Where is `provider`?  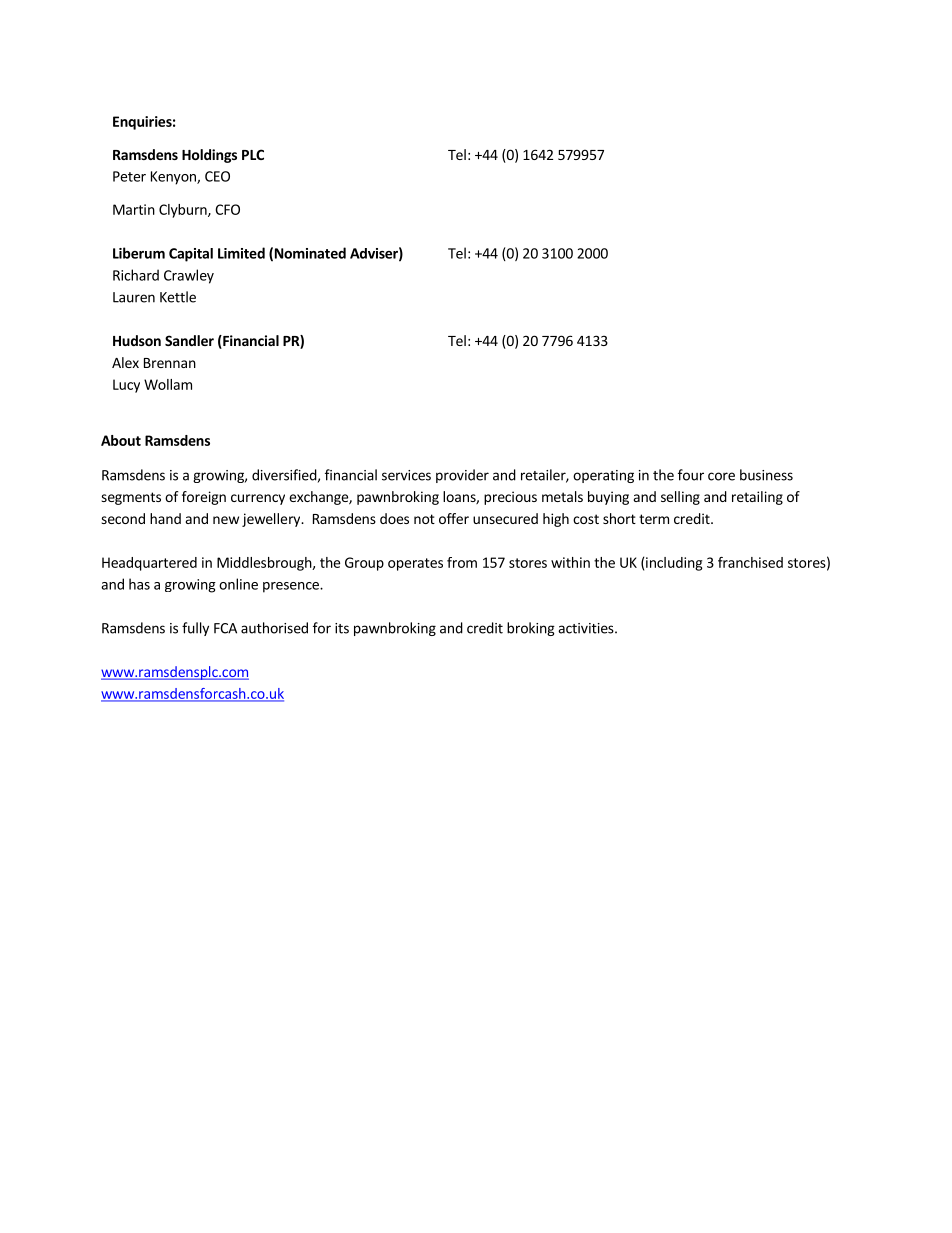
provider is located at coordinates (462, 476).
